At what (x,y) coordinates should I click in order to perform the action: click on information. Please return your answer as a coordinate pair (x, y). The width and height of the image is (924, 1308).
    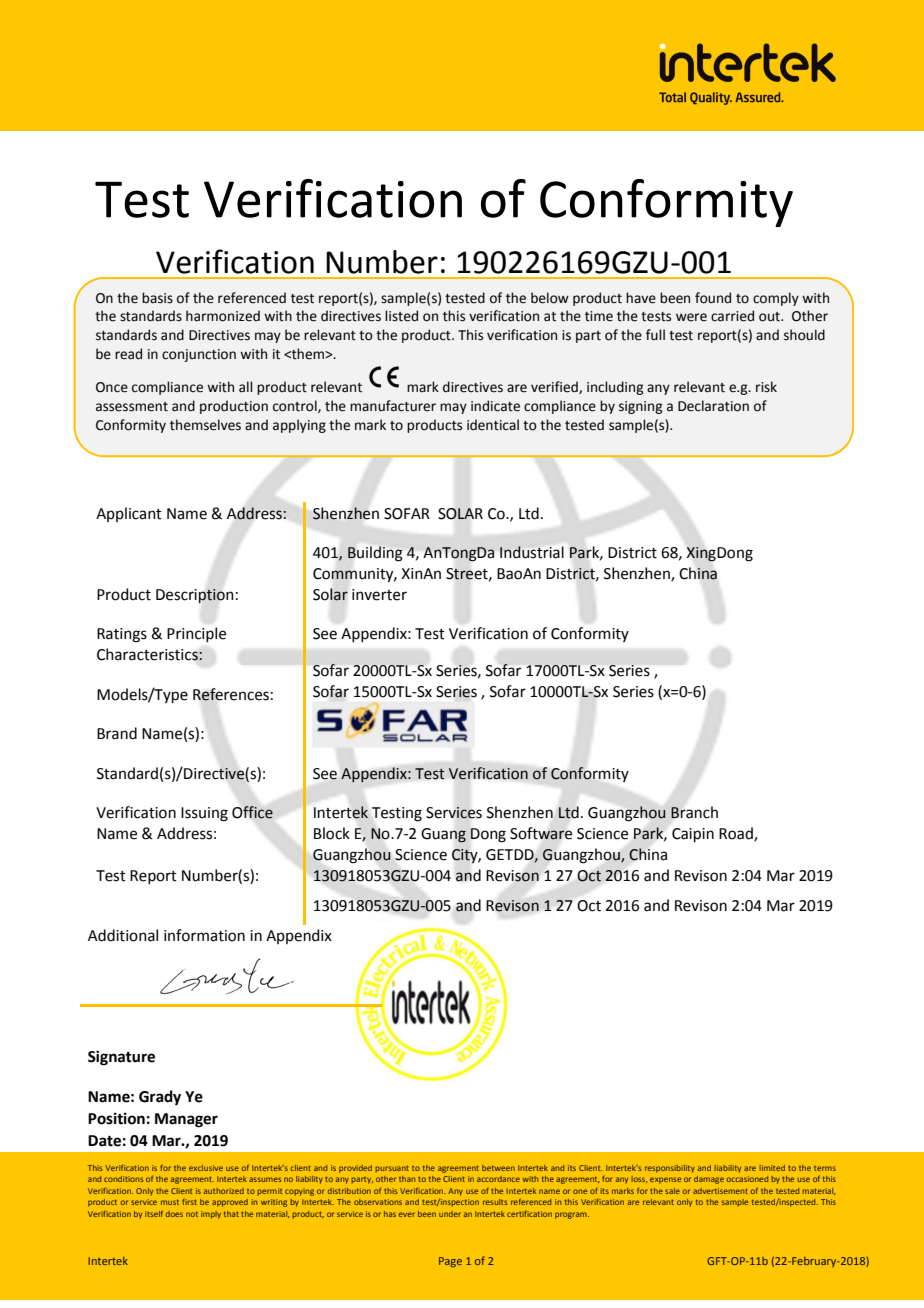
    Looking at the image, I should click on (204, 935).
